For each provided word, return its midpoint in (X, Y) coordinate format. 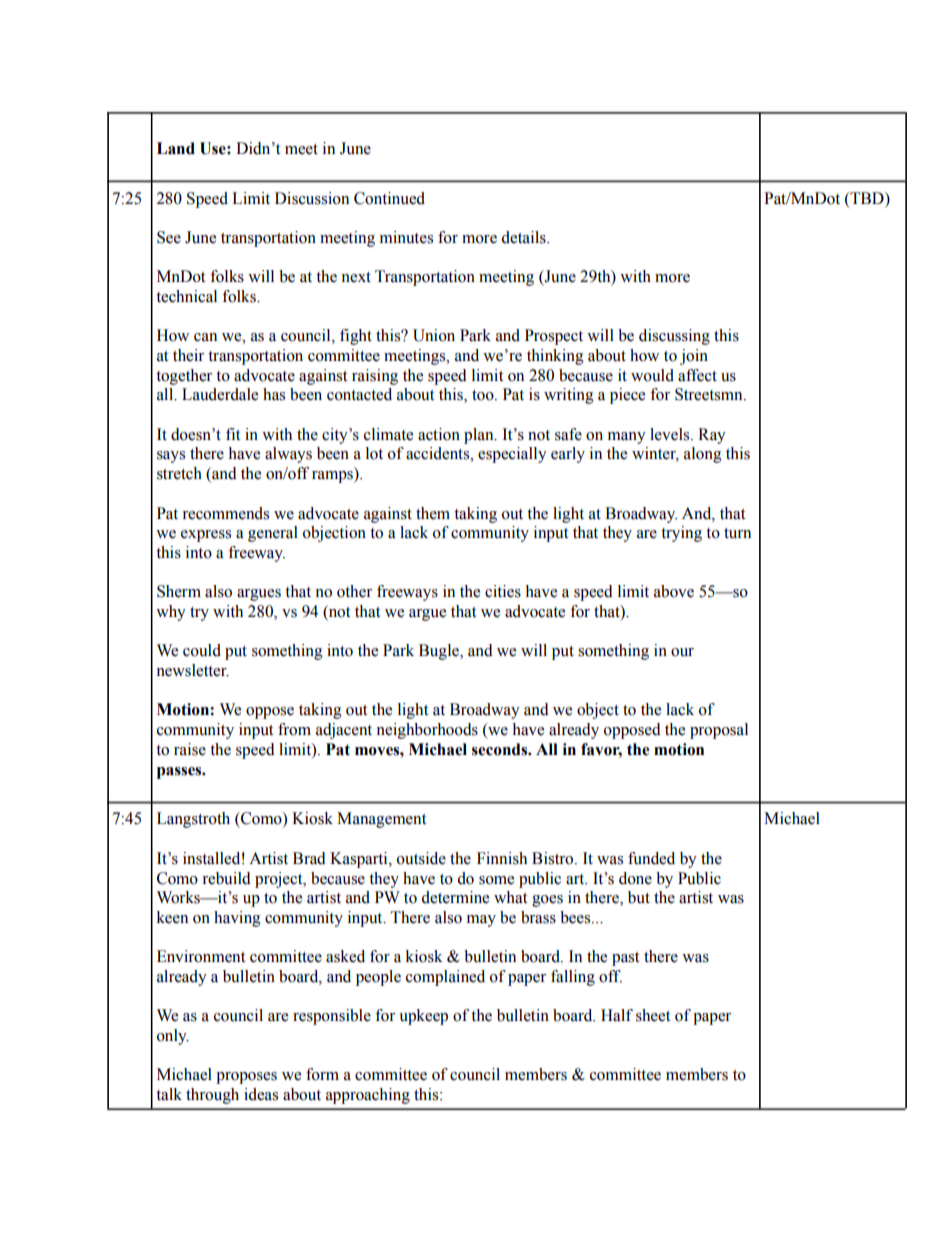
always (288, 455)
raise (190, 749)
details (524, 237)
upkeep (423, 1017)
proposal (719, 731)
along (703, 455)
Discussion (312, 198)
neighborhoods (427, 731)
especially (512, 455)
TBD (867, 198)
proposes (246, 1078)
